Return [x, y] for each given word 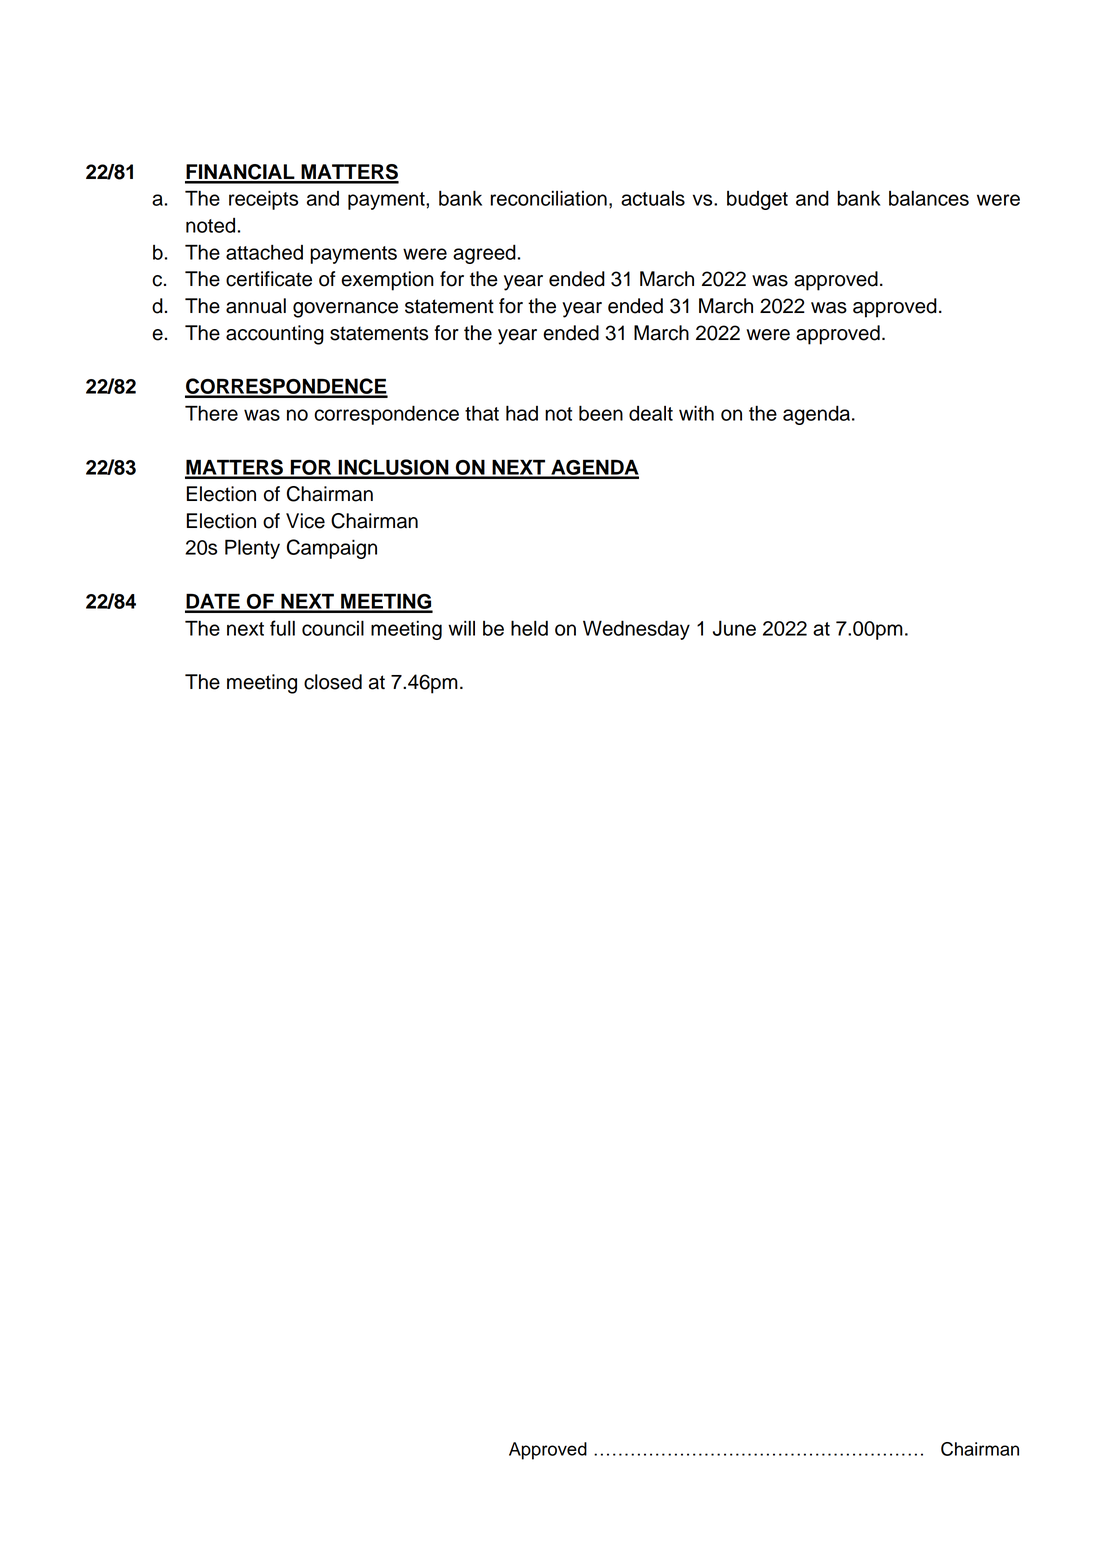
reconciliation [549, 198]
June [734, 628]
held [529, 628]
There [211, 413]
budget [757, 200]
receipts [263, 200]
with [696, 413]
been [601, 413]
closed [333, 682]
